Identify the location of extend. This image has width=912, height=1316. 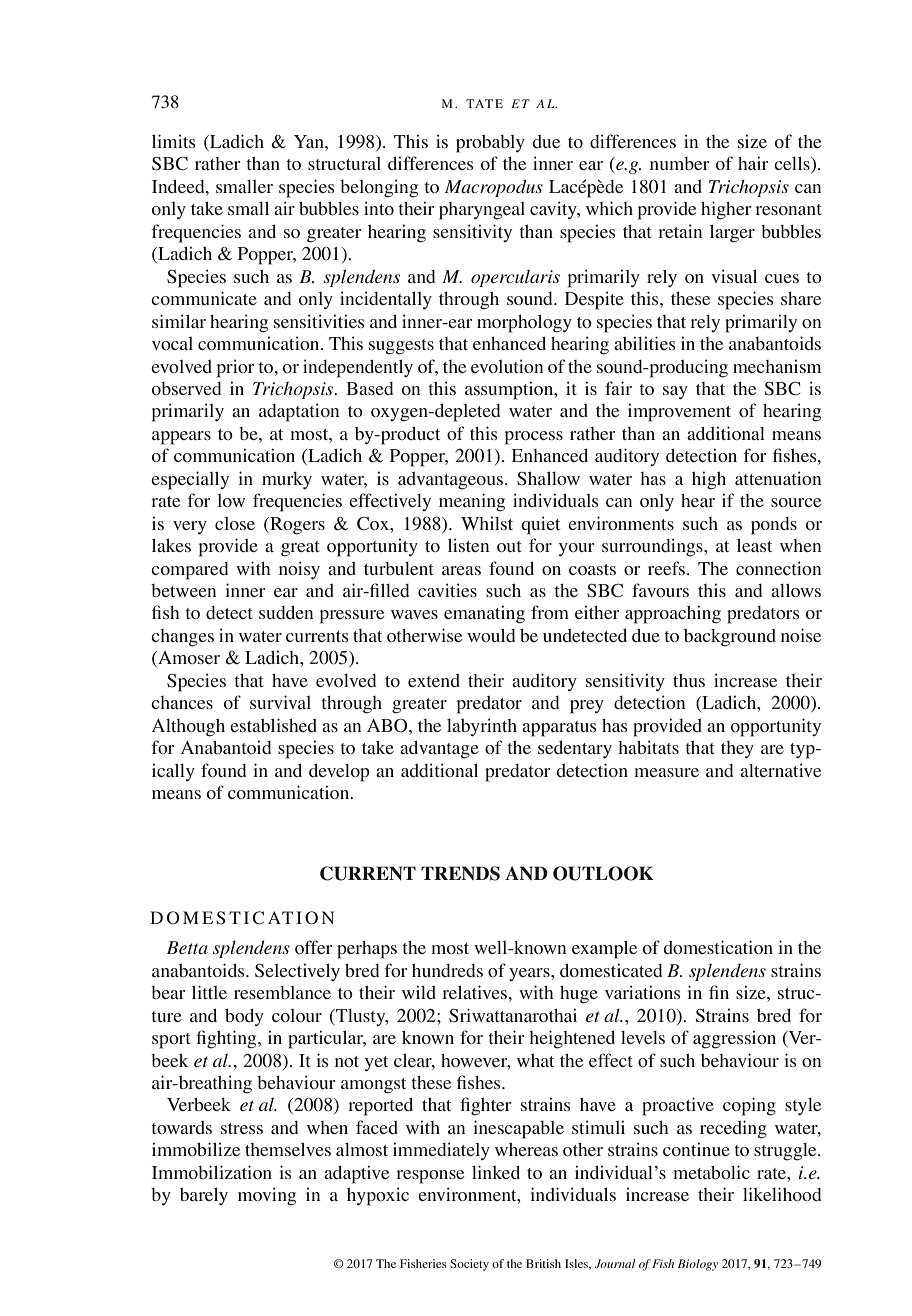
(434, 680).
